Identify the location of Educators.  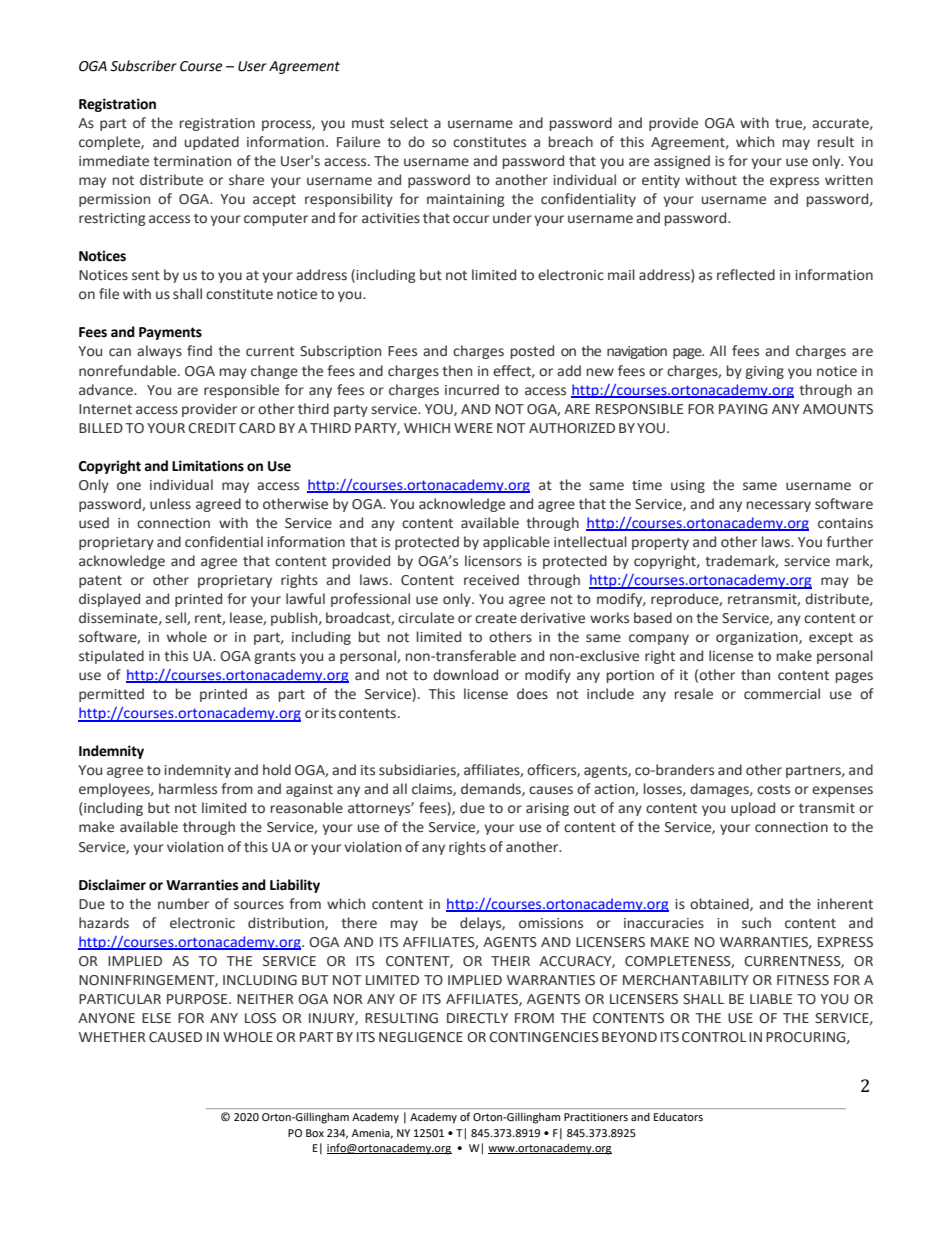
(678, 1117).
